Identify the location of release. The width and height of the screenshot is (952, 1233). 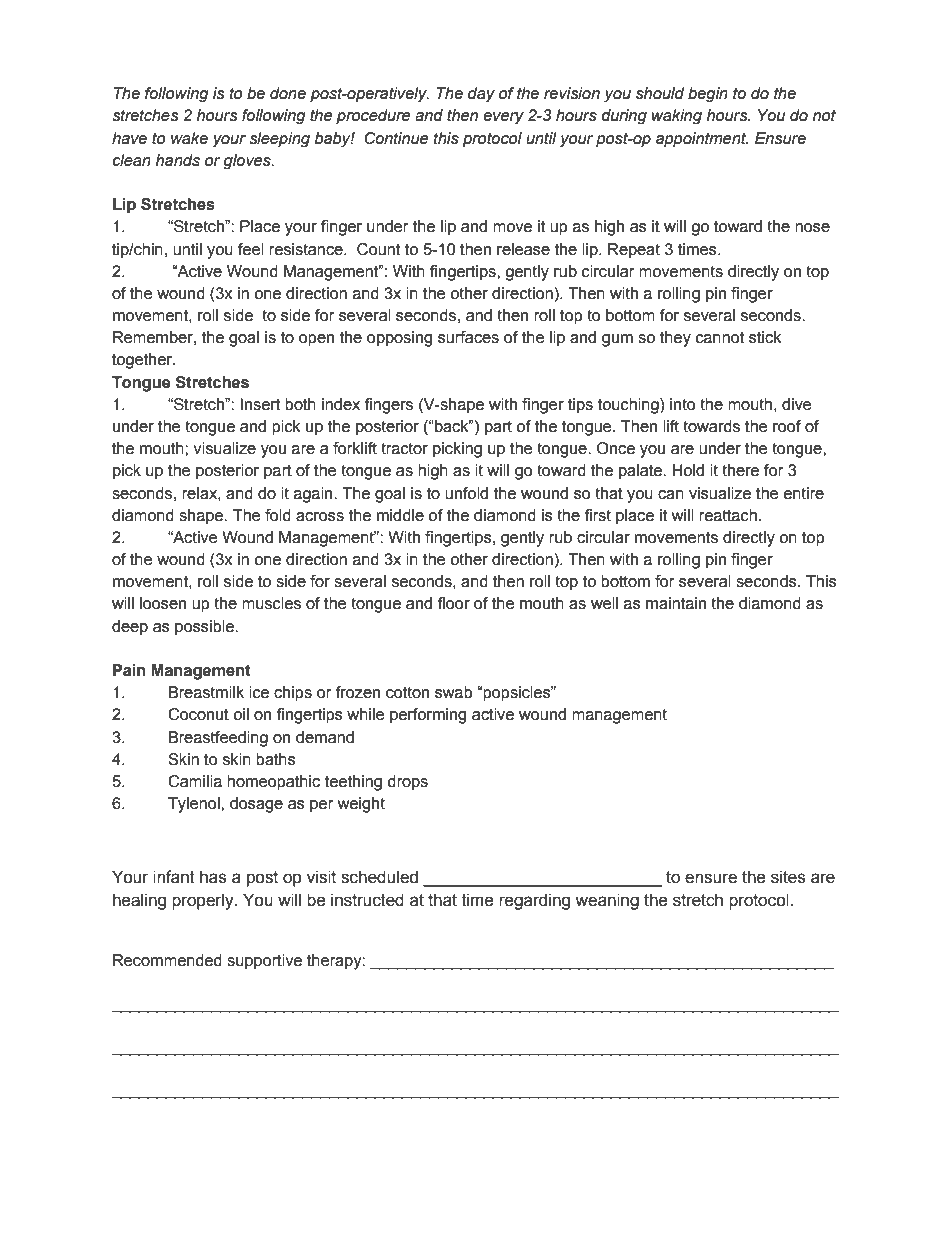
(523, 249).
